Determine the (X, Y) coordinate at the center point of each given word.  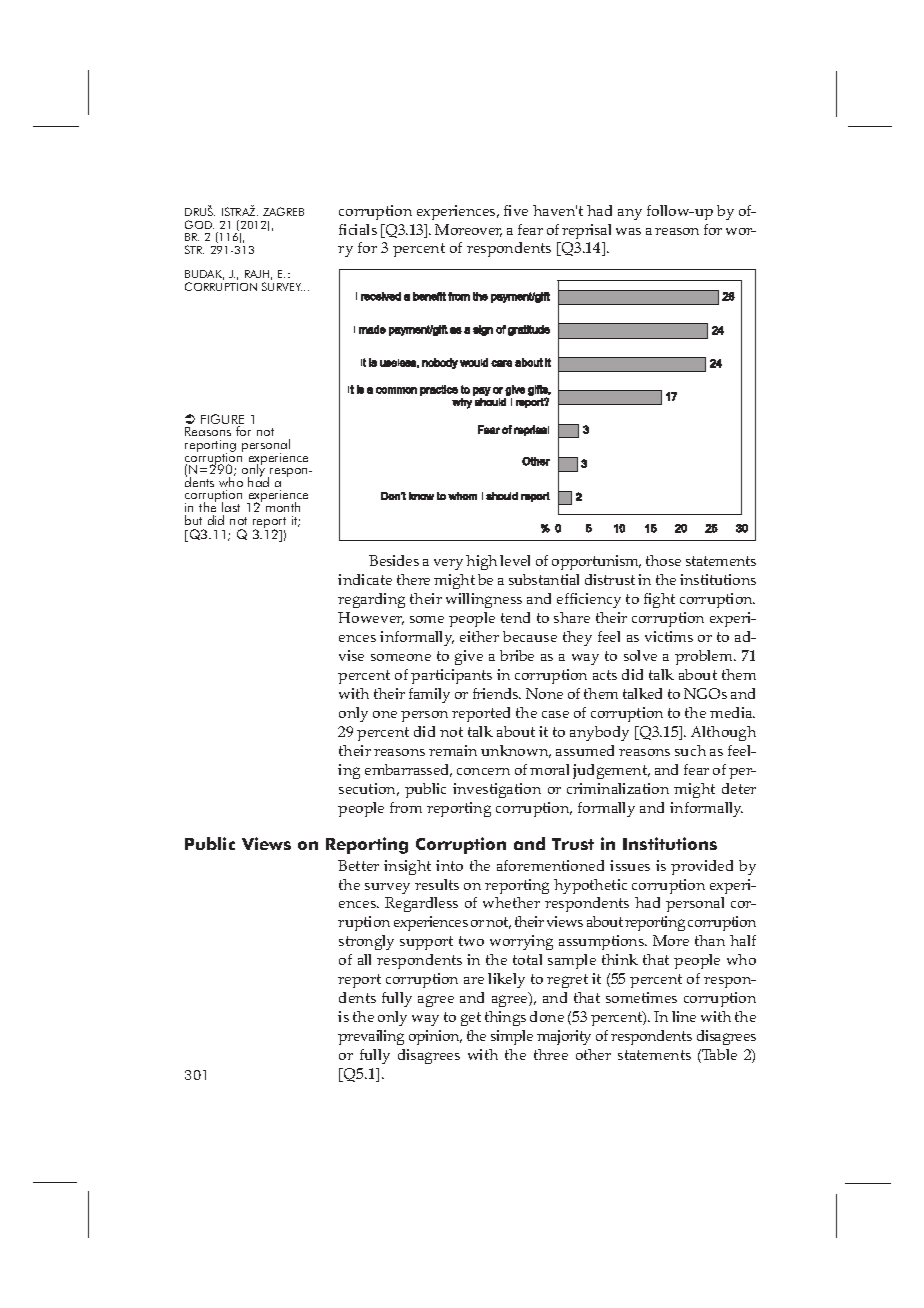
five (516, 210)
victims (669, 636)
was (628, 231)
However (371, 618)
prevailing (371, 1037)
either (479, 636)
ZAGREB (283, 211)
